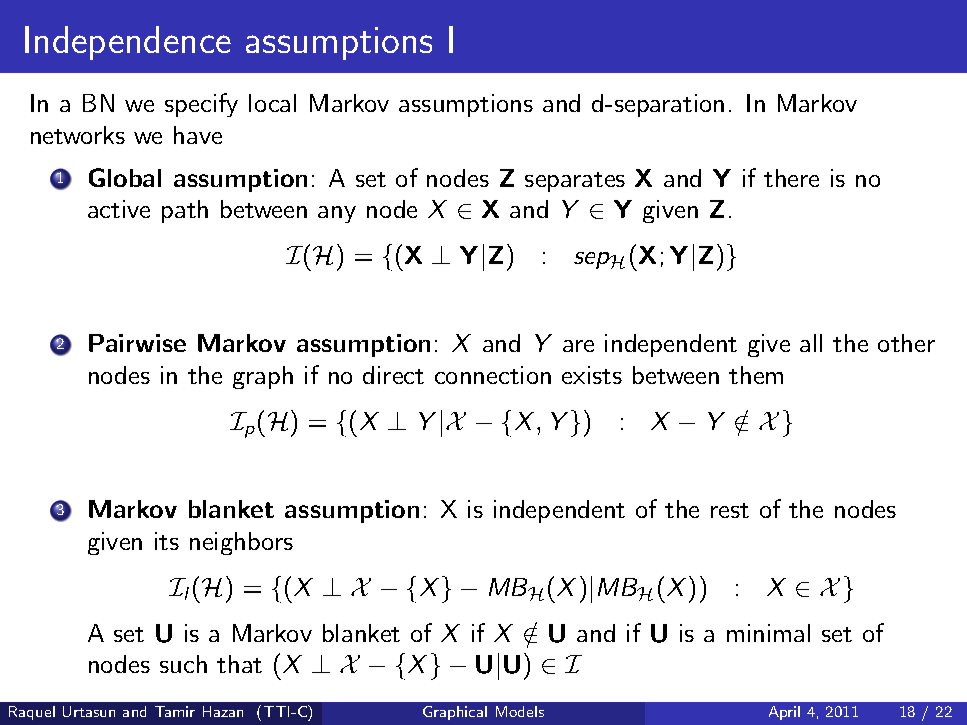 The image size is (967, 725). I want to click on active, so click(119, 209).
